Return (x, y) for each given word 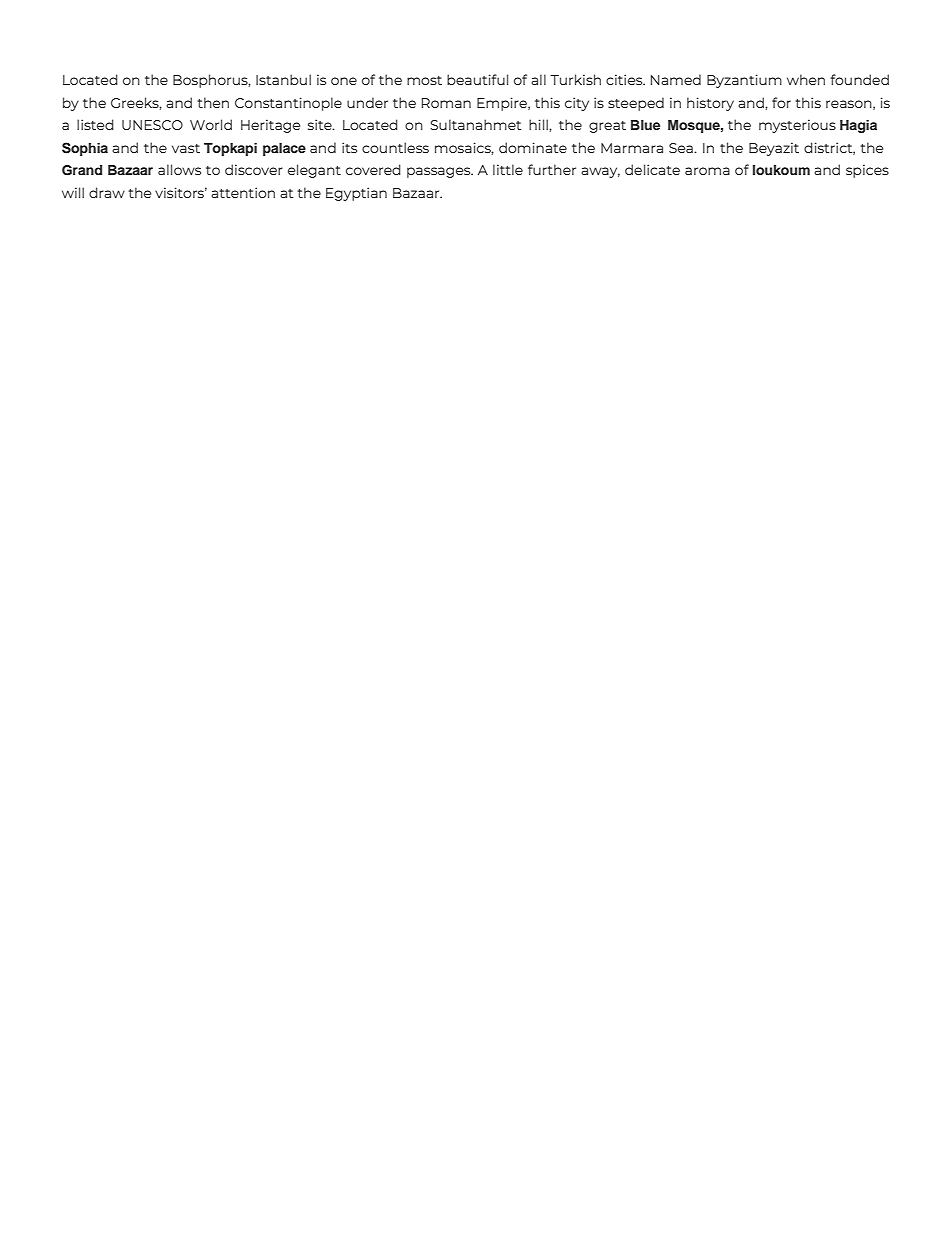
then (213, 102)
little (508, 169)
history (710, 104)
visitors (181, 192)
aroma (707, 171)
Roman (446, 103)
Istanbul (283, 79)
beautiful (477, 79)
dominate (533, 147)
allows (179, 169)
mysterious (797, 126)
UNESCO (152, 125)
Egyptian (356, 194)
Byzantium (744, 81)
